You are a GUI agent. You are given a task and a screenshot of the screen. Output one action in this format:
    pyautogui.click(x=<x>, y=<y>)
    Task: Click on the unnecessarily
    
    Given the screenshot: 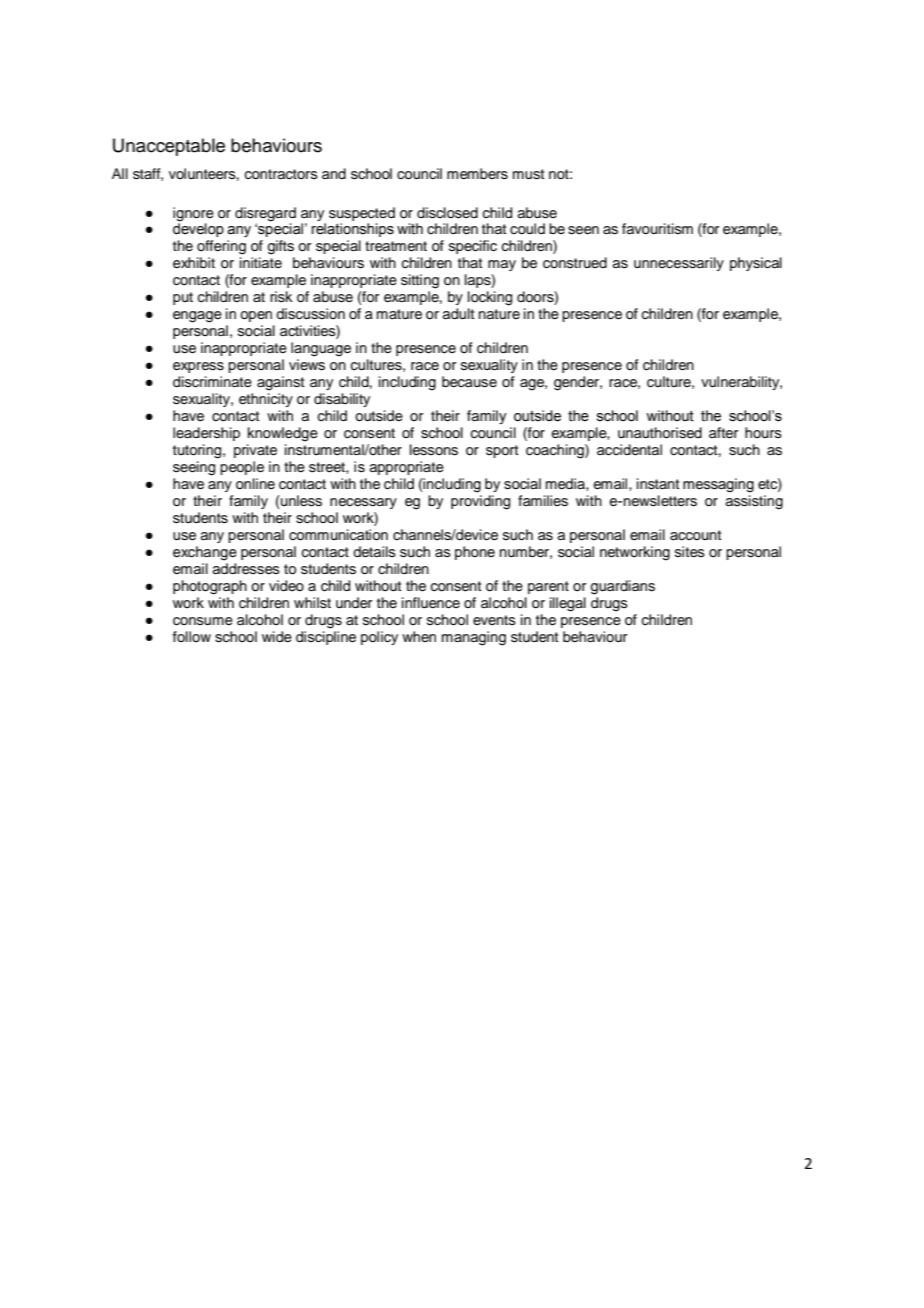 What is the action you would take?
    pyautogui.click(x=679, y=264)
